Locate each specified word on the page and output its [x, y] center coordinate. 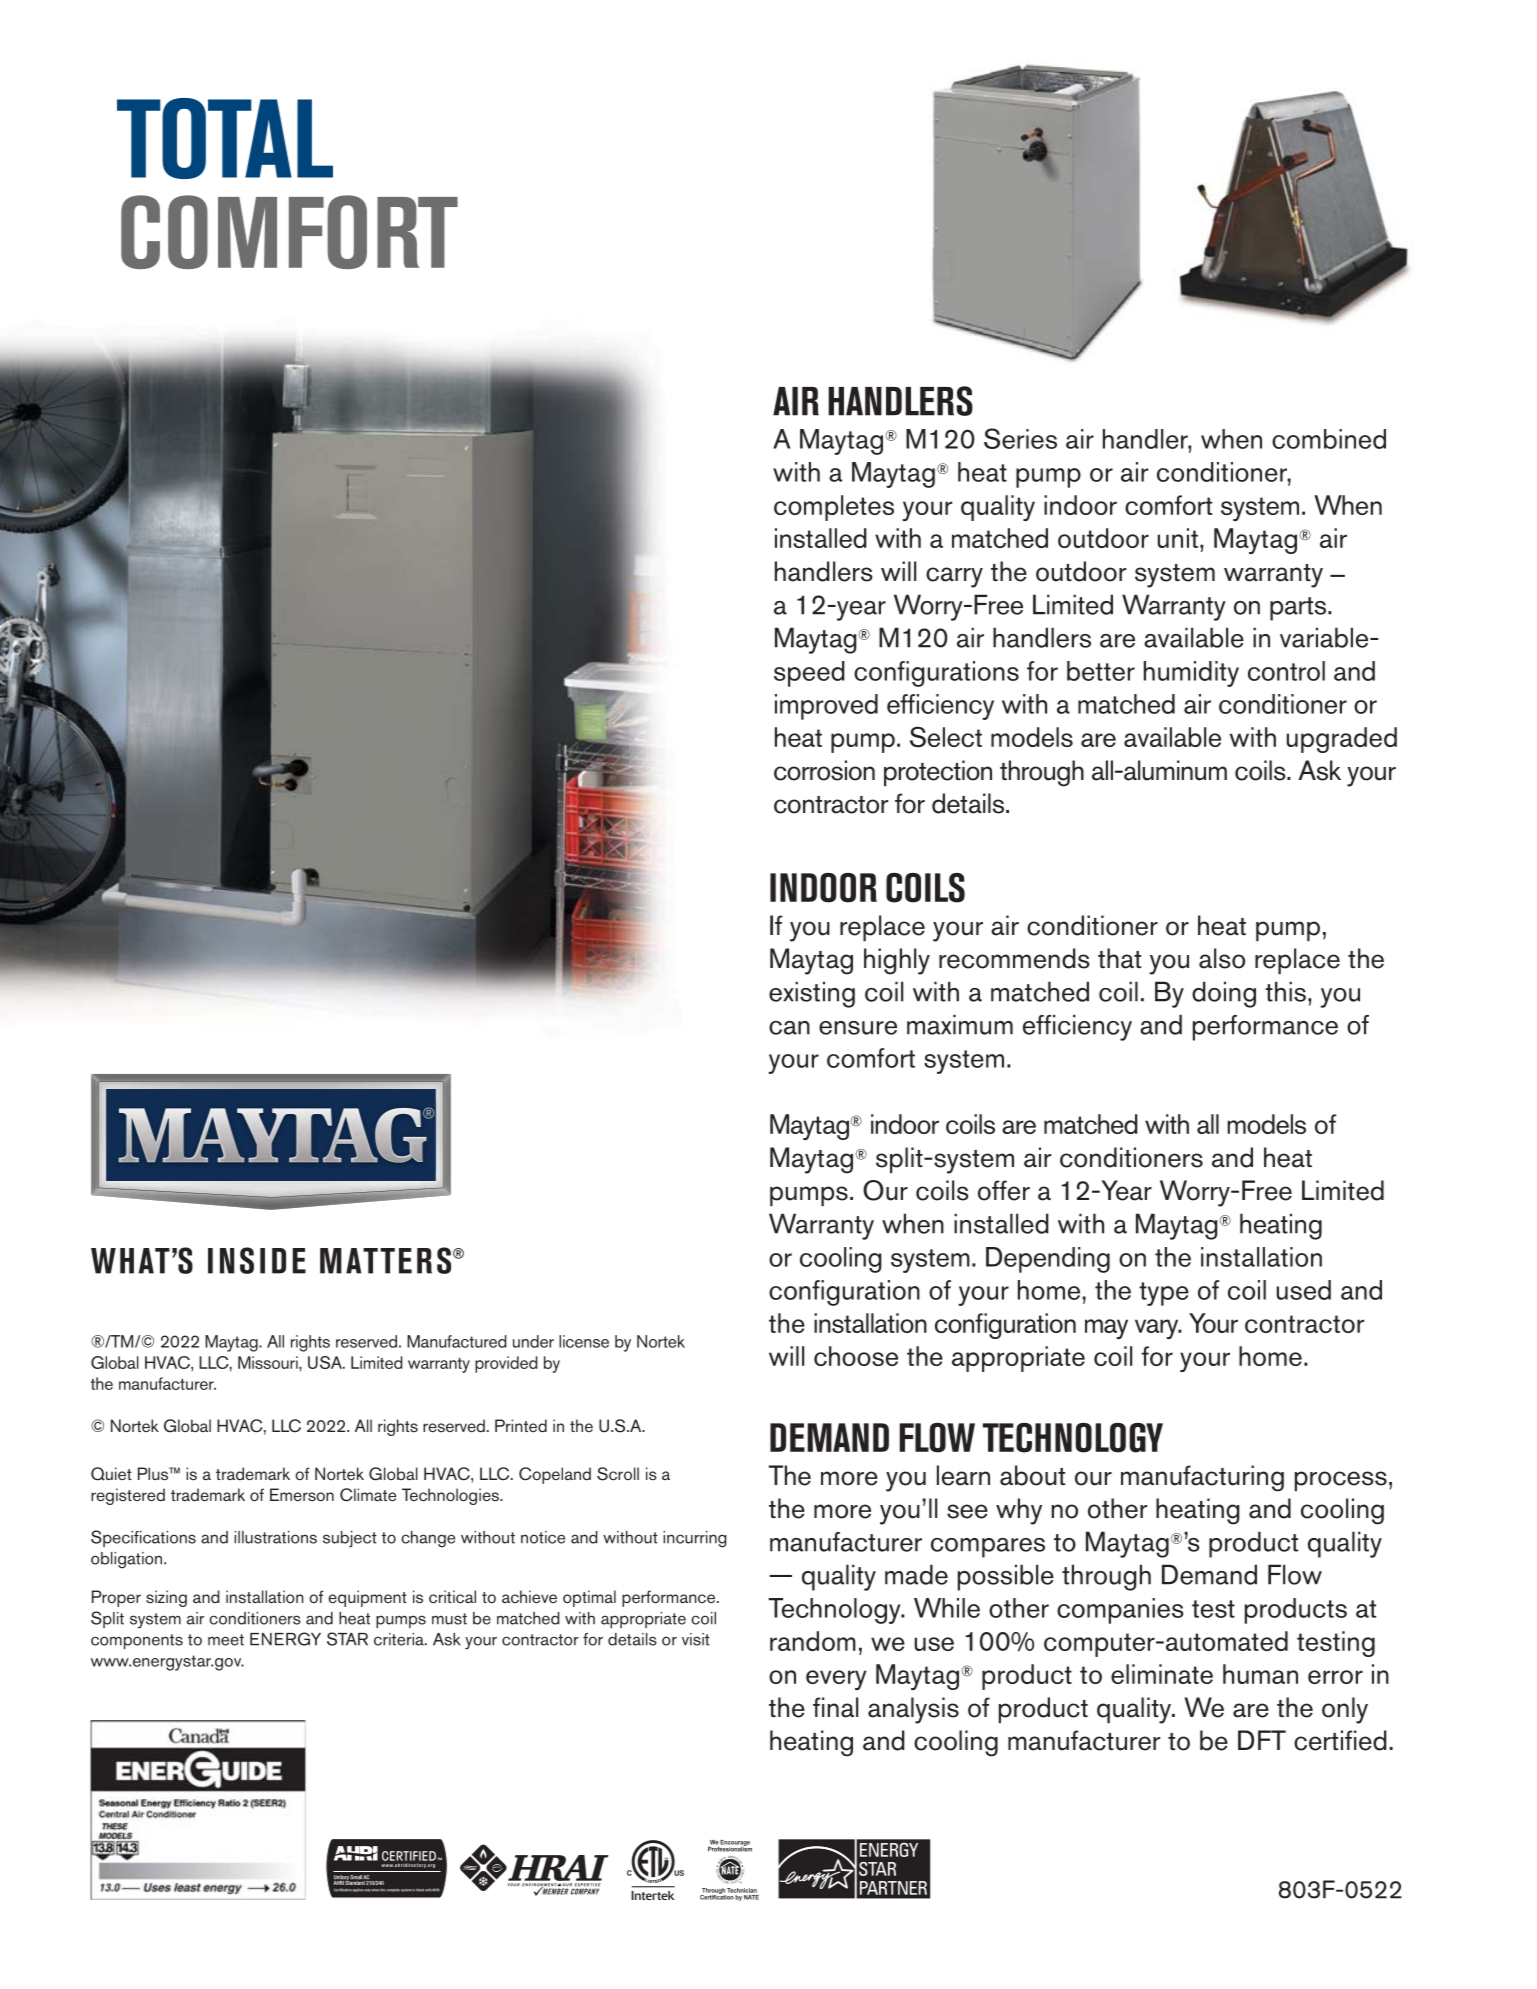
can [789, 1028]
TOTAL [225, 138]
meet [226, 1640]
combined [1329, 439]
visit [696, 1639]
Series [1020, 438]
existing [812, 994]
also [1222, 958]
